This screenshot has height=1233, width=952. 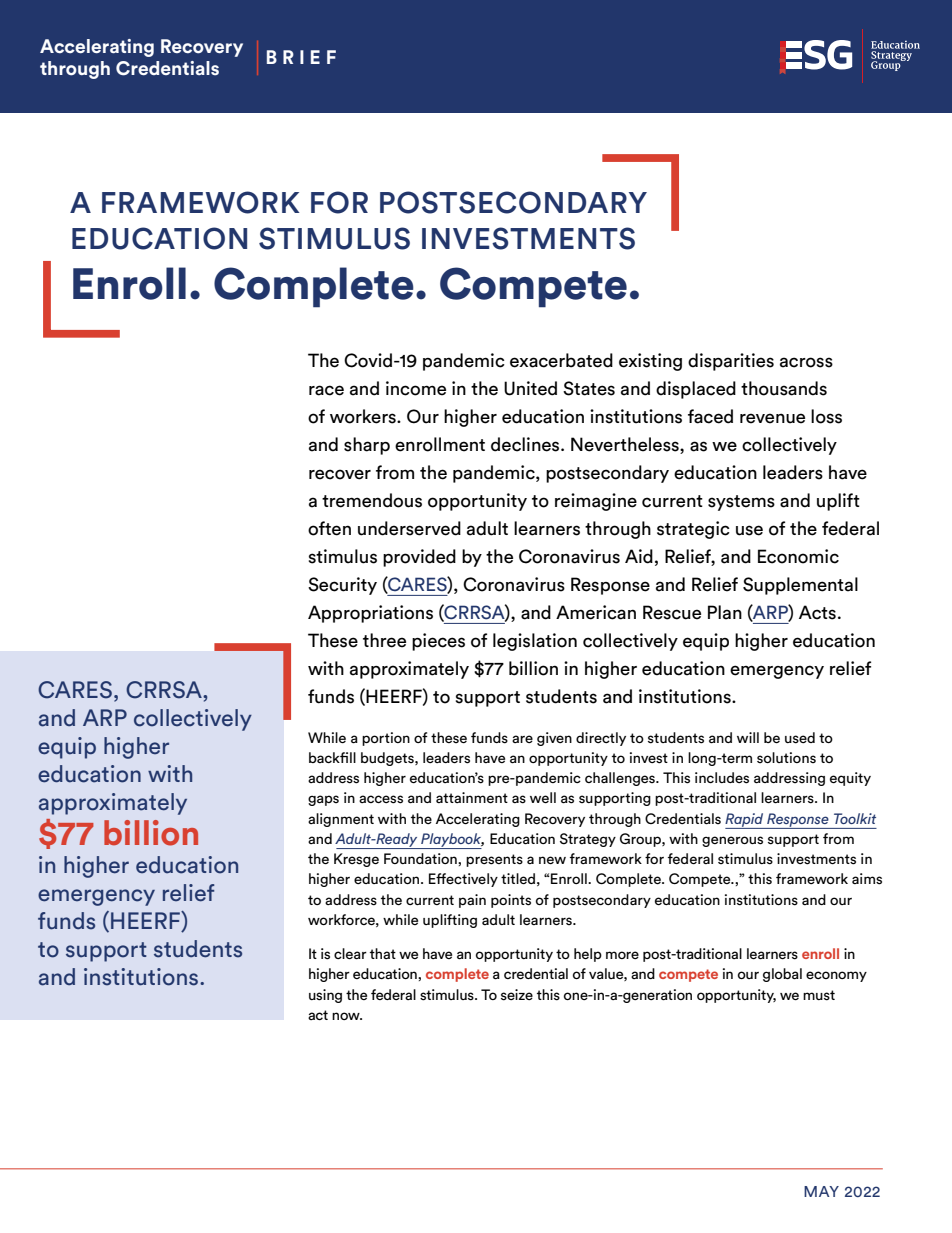 I want to click on income, so click(x=416, y=388).
